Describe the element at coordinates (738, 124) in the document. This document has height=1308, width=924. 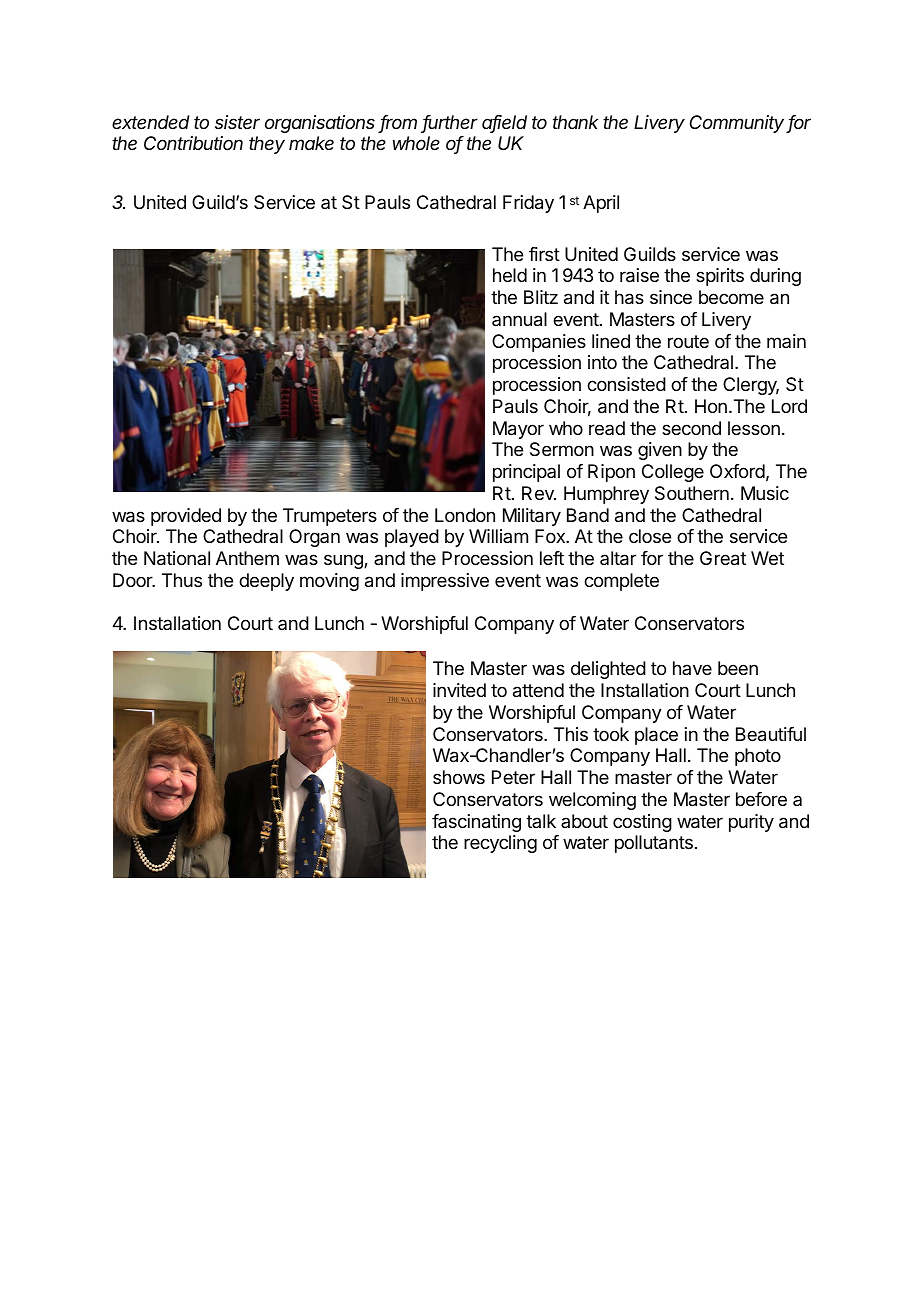
I see `Community` at that location.
